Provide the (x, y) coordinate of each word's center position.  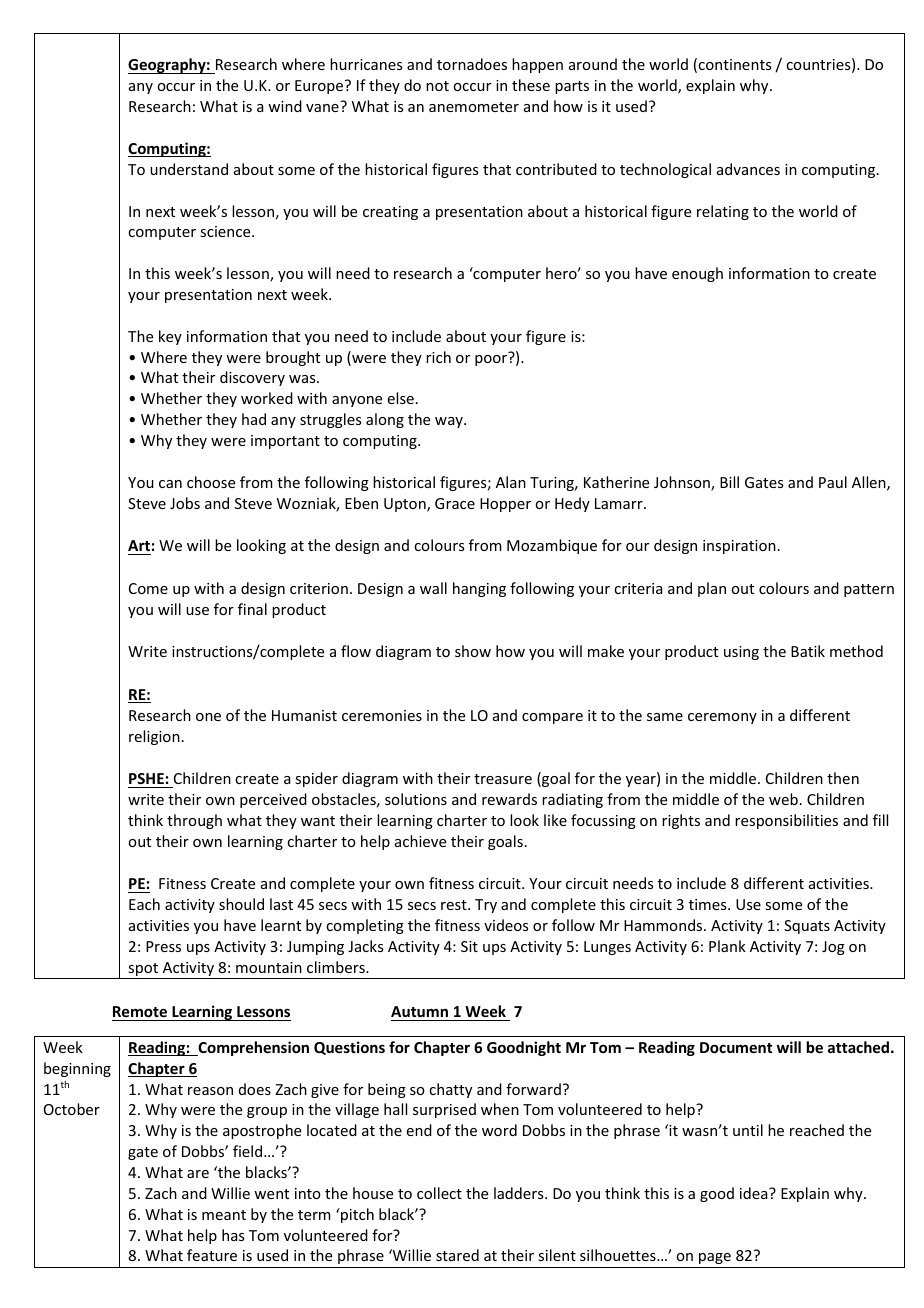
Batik (808, 651)
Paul (833, 482)
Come (148, 588)
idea (755, 1193)
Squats (807, 927)
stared (457, 1255)
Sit (469, 946)
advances (748, 169)
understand (189, 169)
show (473, 651)
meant (224, 1215)
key (170, 337)
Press (163, 946)
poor (492, 359)
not (437, 86)
